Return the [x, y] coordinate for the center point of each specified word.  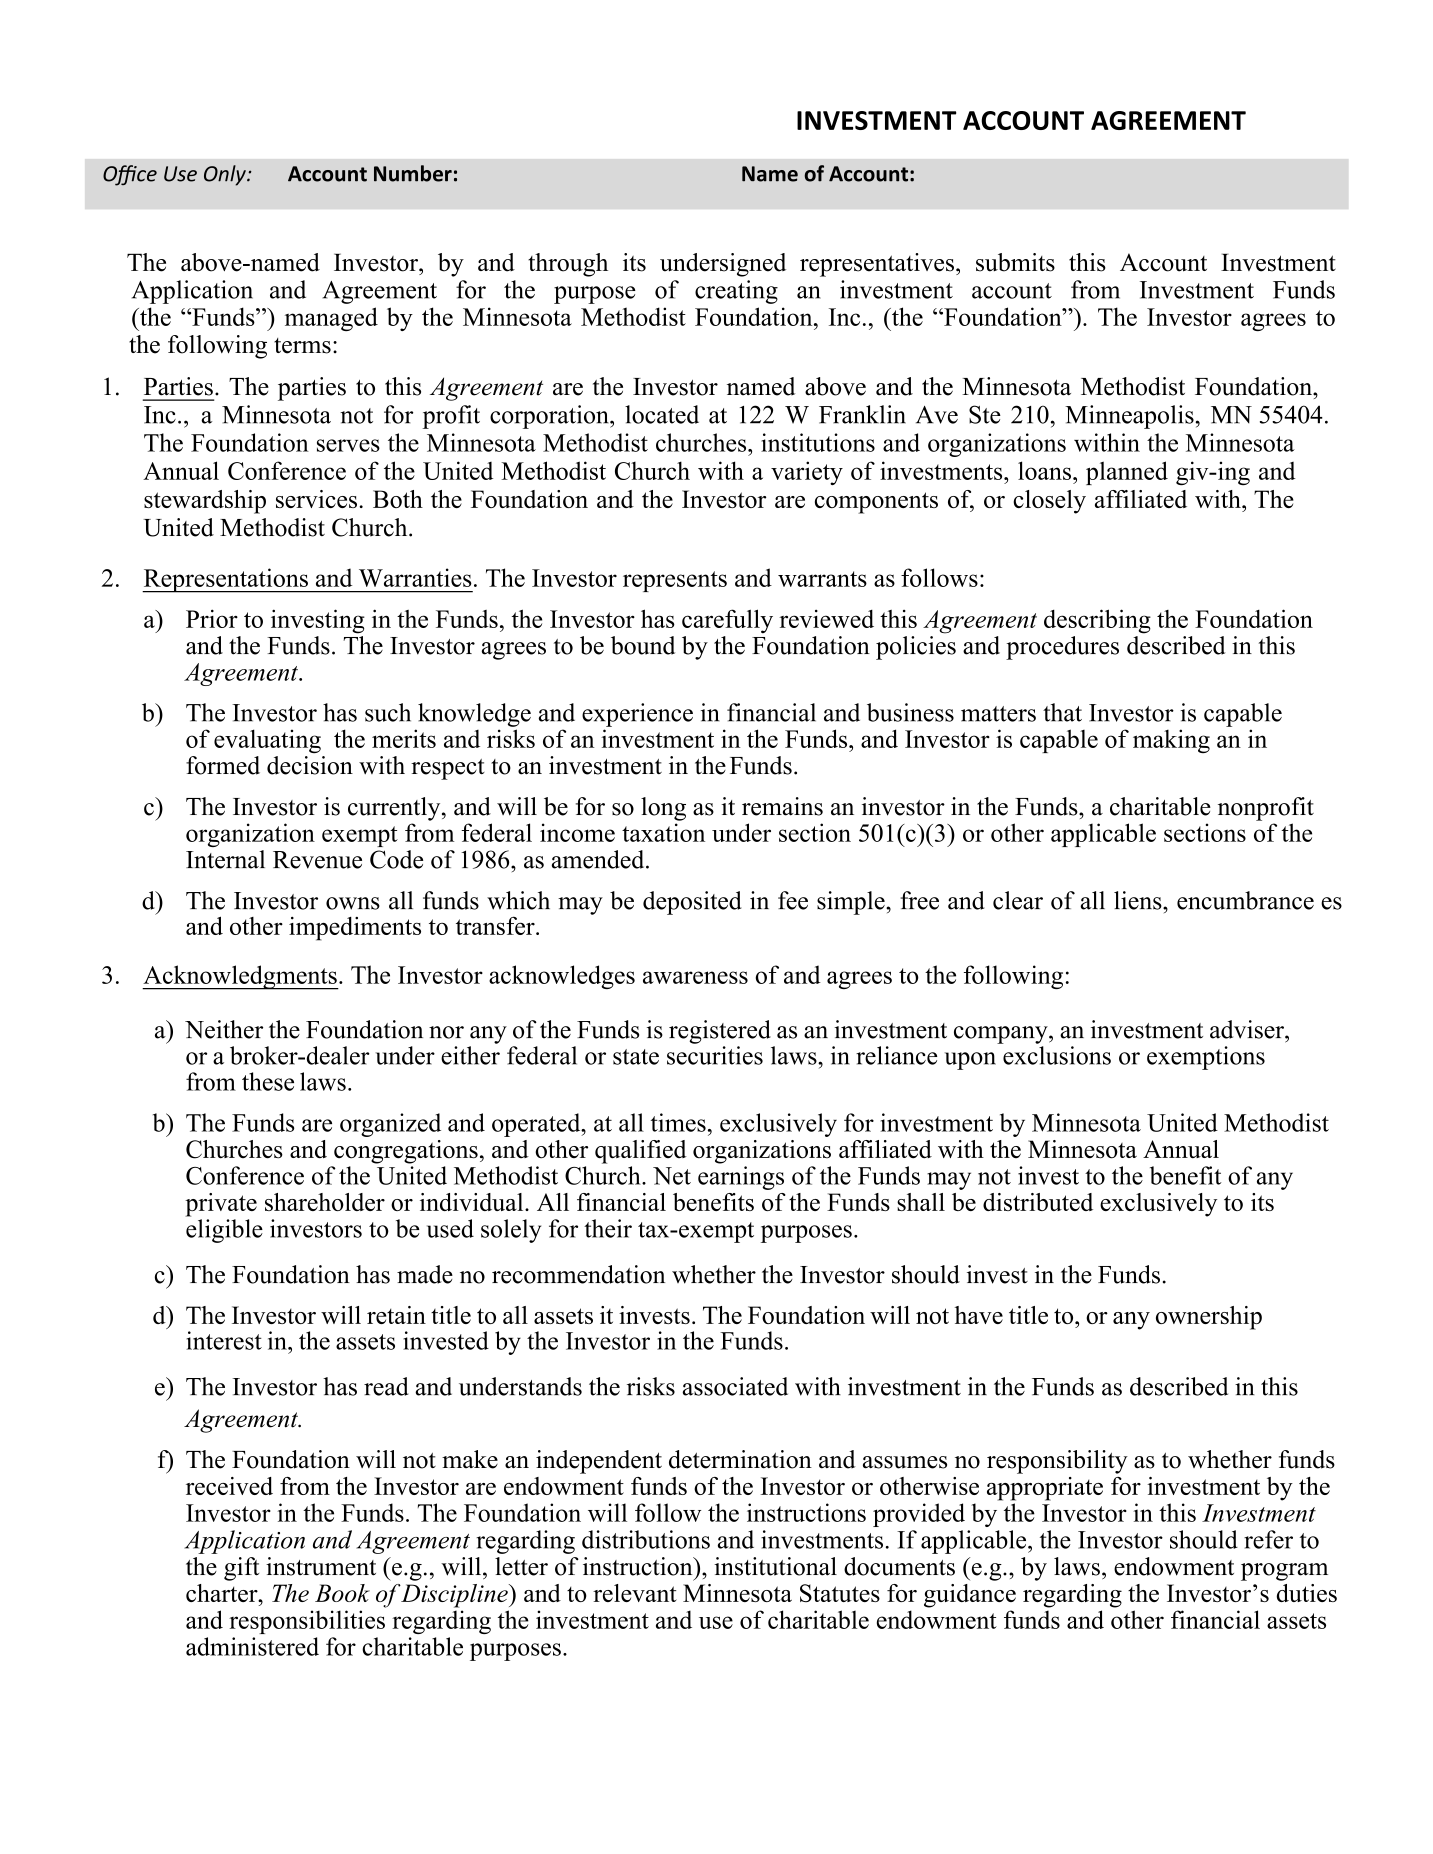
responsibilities [307, 1622]
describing [1097, 621]
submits [1015, 262]
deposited [692, 903]
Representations [226, 580]
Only [226, 175]
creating [736, 292]
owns [353, 903]
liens [1139, 900]
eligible [224, 1231]
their [608, 1228]
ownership [1209, 1318]
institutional [775, 1566]
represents [675, 581]
